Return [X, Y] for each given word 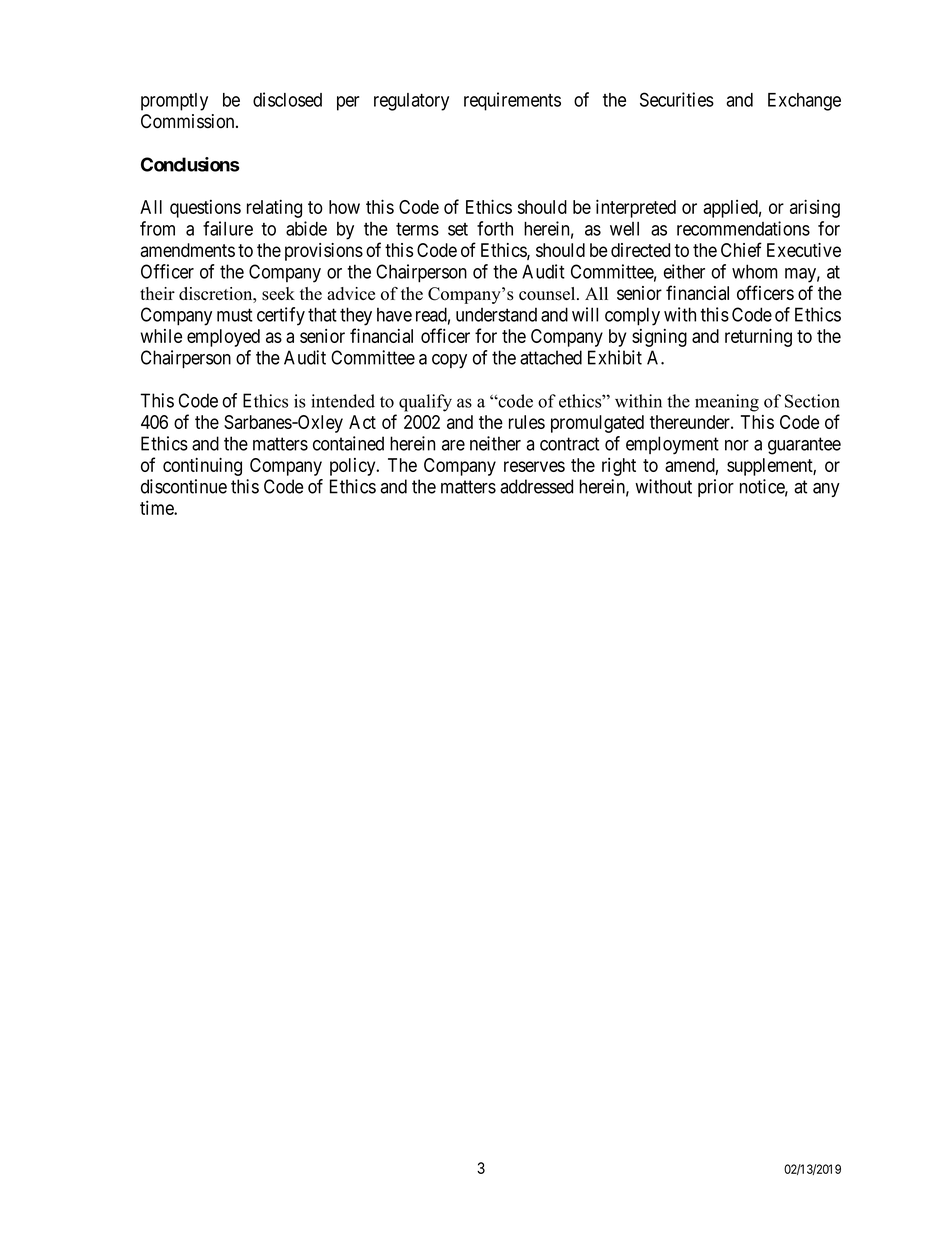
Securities [677, 99]
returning [758, 338]
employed [223, 338]
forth [495, 228]
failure [228, 228]
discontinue [184, 486]
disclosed [287, 99]
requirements [512, 101]
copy [449, 361]
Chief [741, 249]
